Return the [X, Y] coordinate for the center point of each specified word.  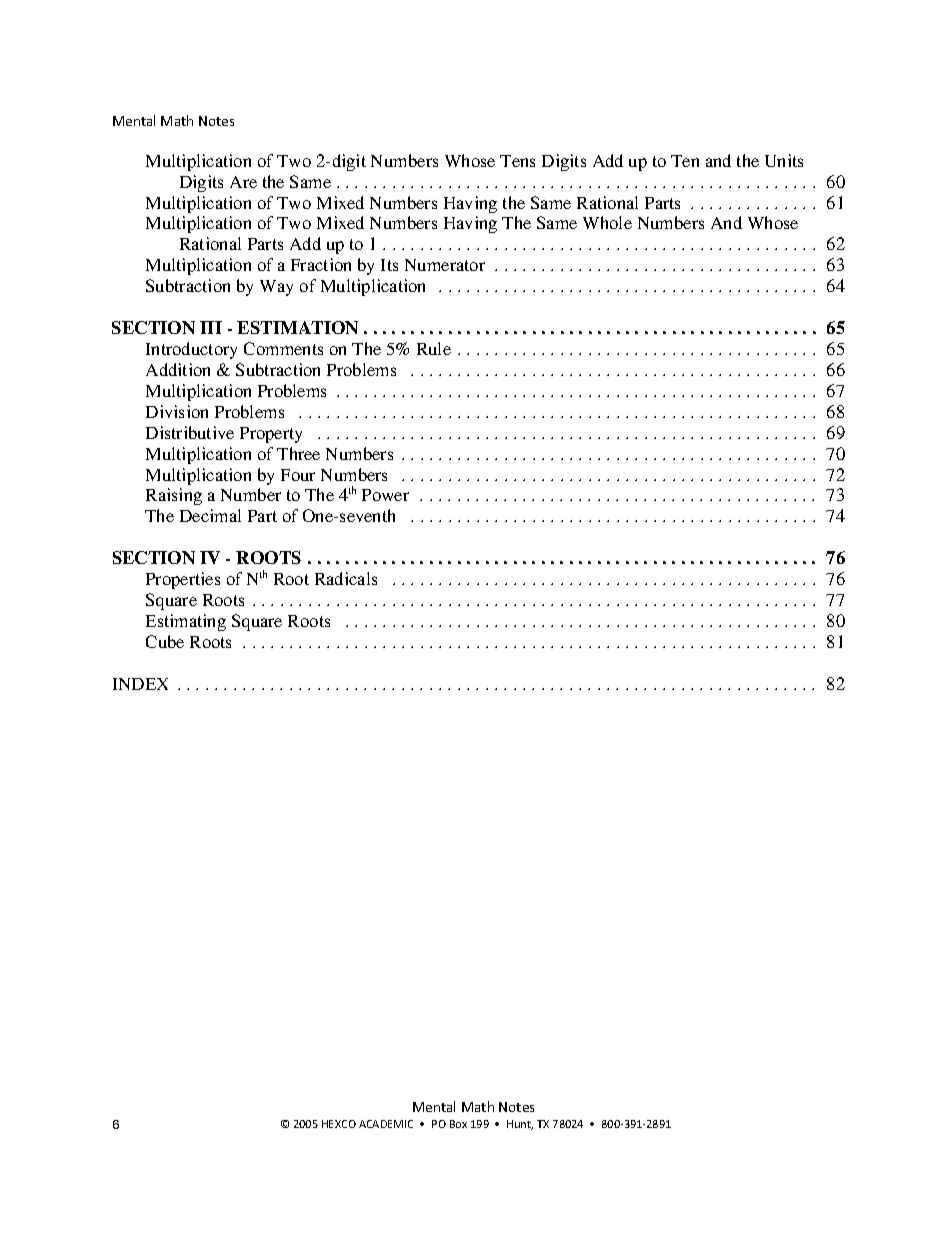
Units [784, 160]
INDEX [140, 684]
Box [458, 1124]
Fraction [321, 264]
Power [385, 495]
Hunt [520, 1125]
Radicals [346, 578]
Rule [434, 348]
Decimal [210, 515]
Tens [517, 161]
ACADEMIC [386, 1124]
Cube [165, 641]
